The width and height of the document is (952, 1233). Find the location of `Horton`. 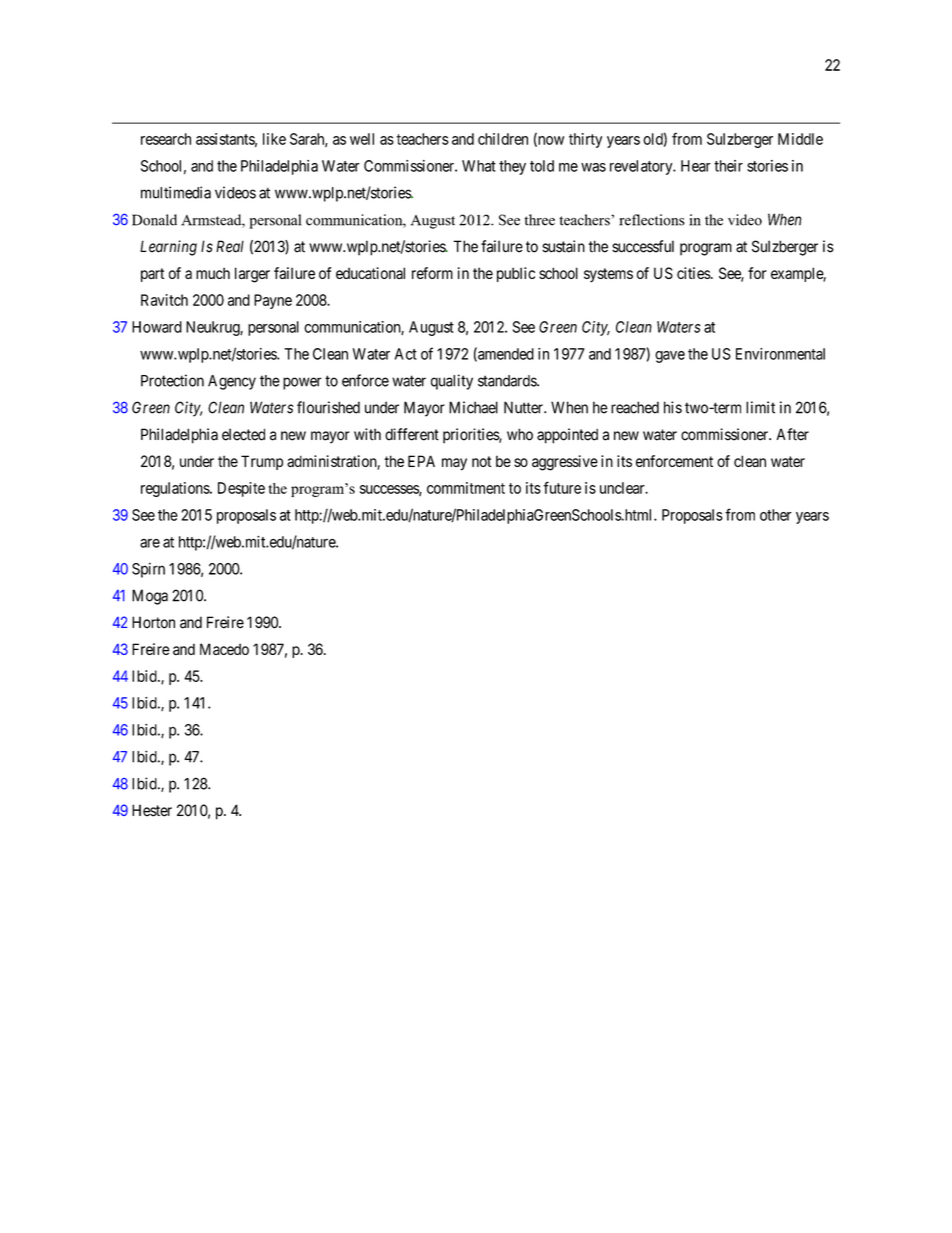

Horton is located at coordinates (153, 622).
